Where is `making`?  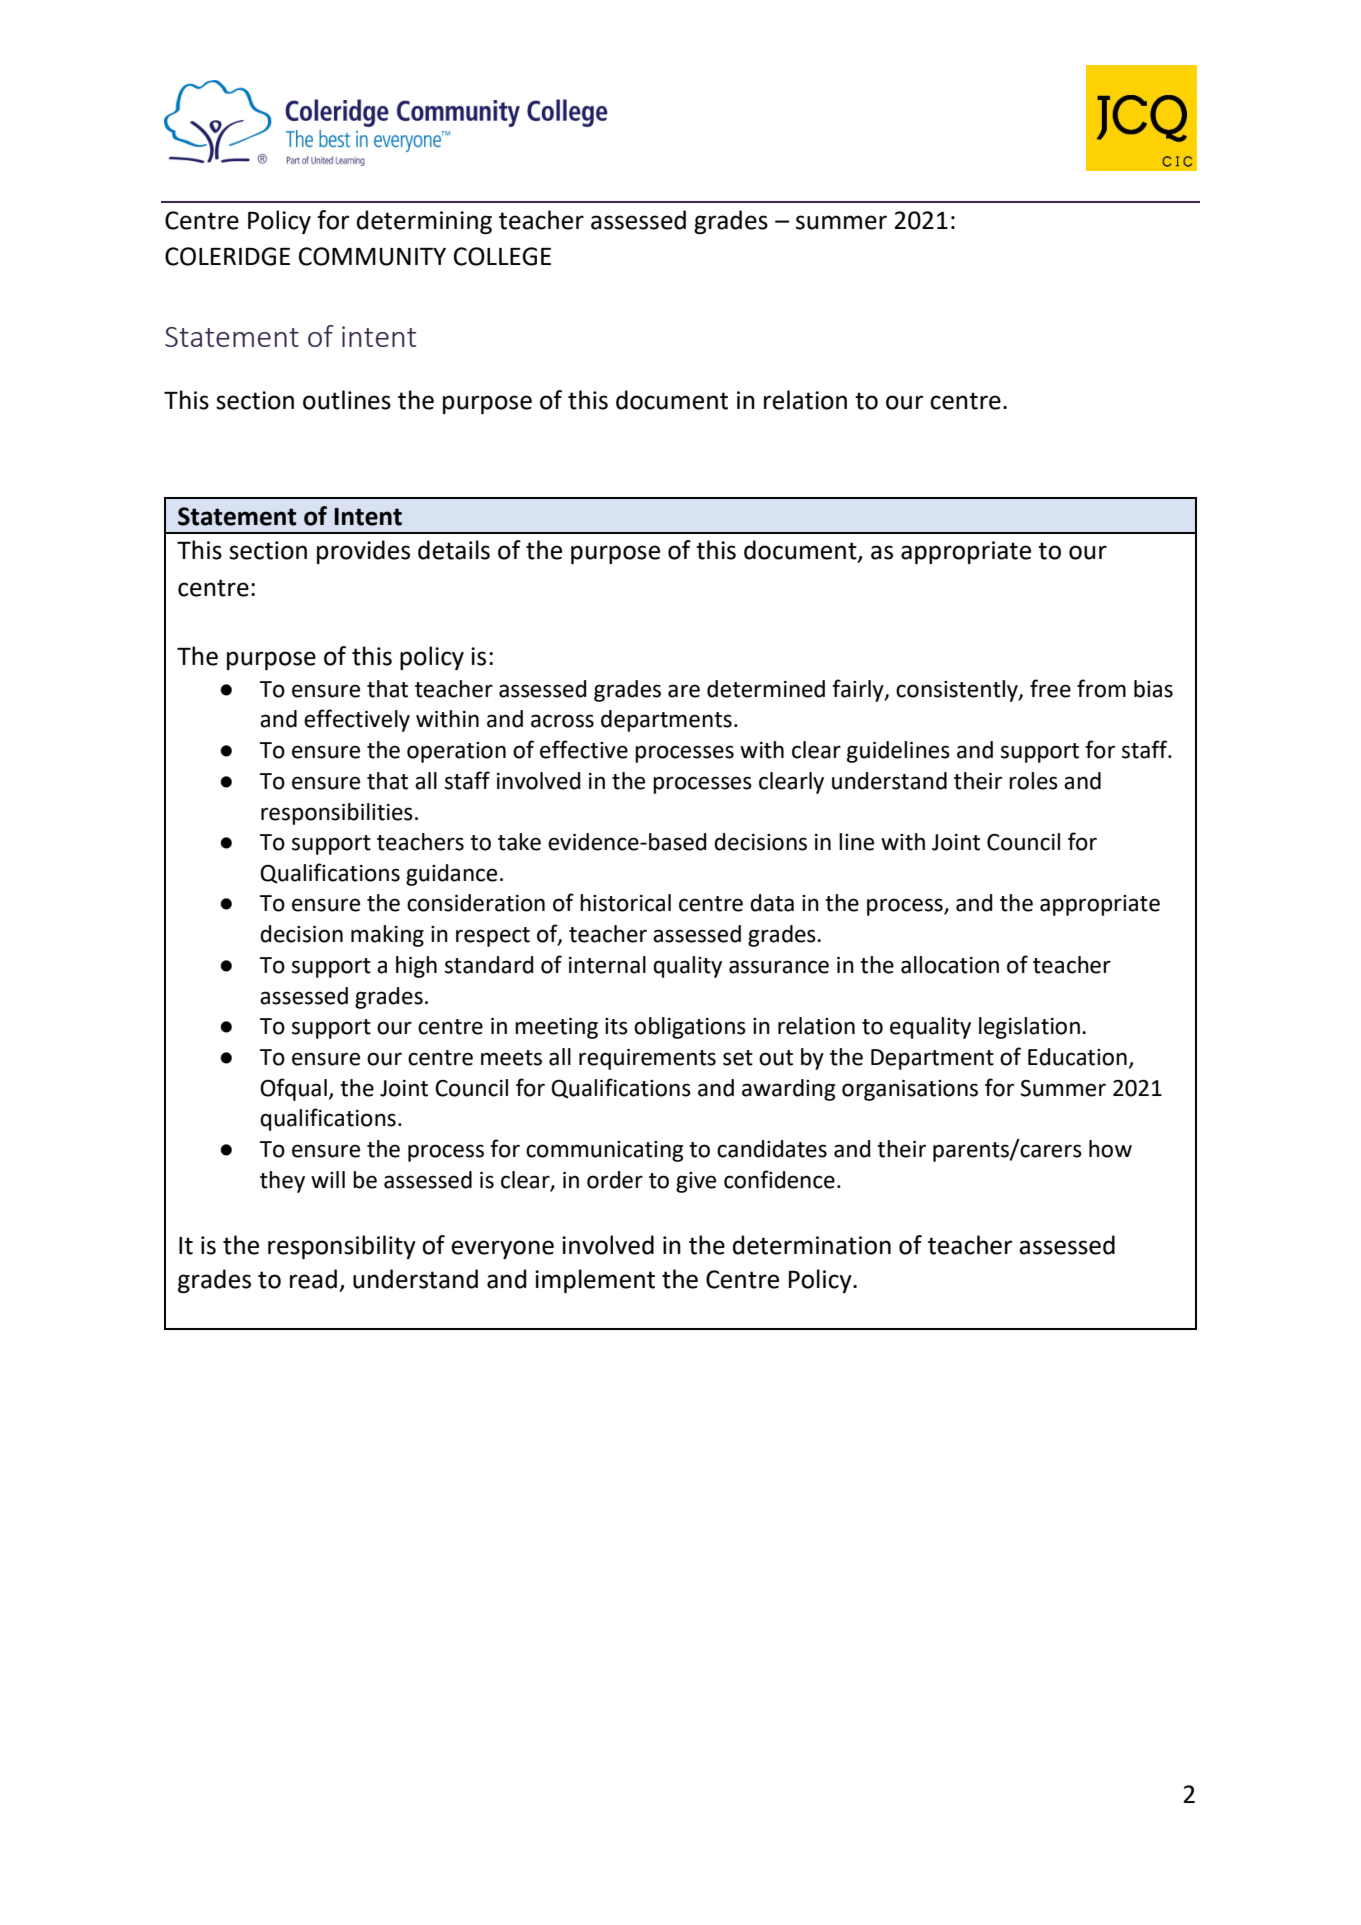
making is located at coordinates (387, 936).
